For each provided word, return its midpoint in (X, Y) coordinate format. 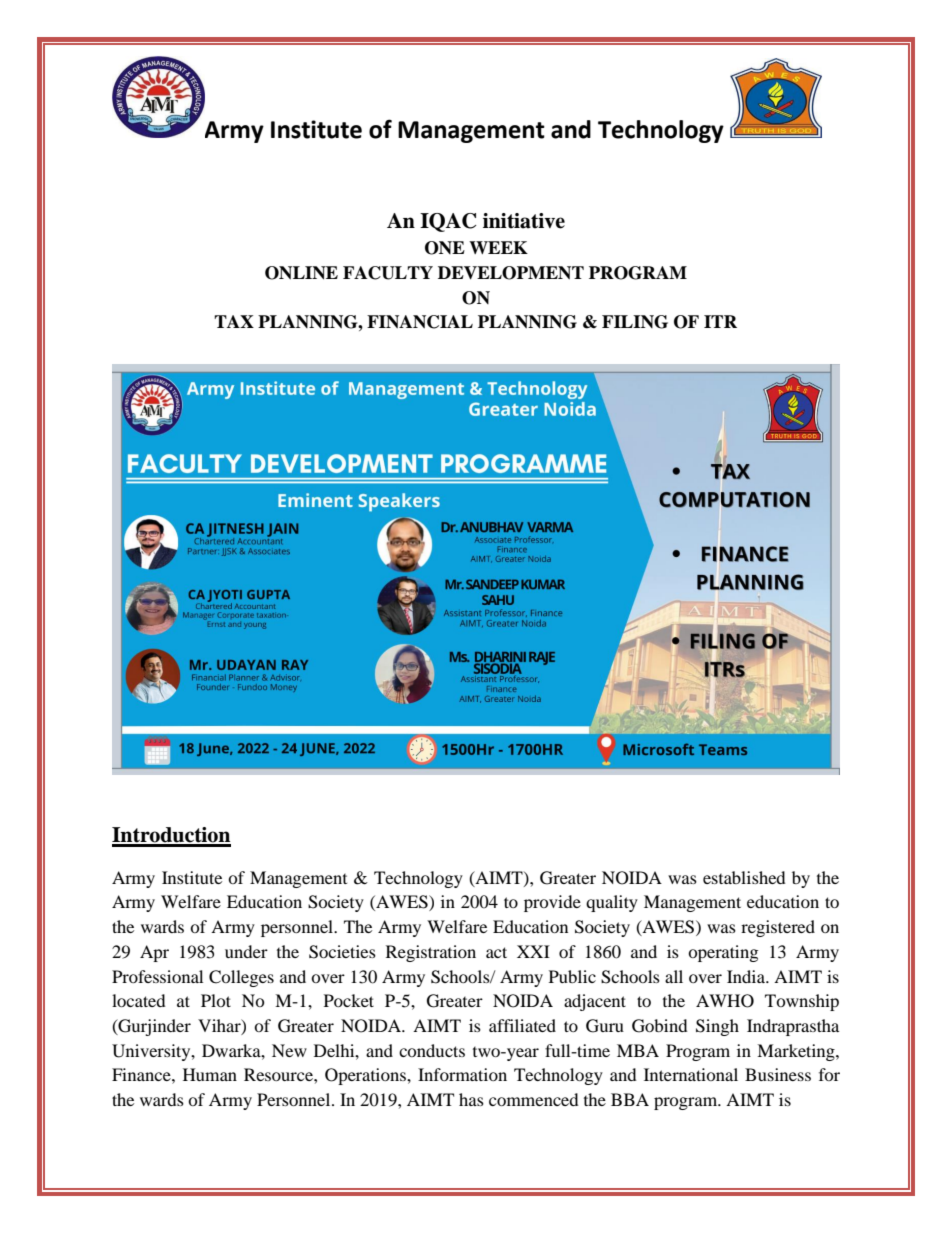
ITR (720, 321)
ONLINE (301, 273)
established (744, 877)
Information (462, 1074)
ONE (445, 248)
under (246, 951)
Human (210, 1074)
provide (552, 903)
